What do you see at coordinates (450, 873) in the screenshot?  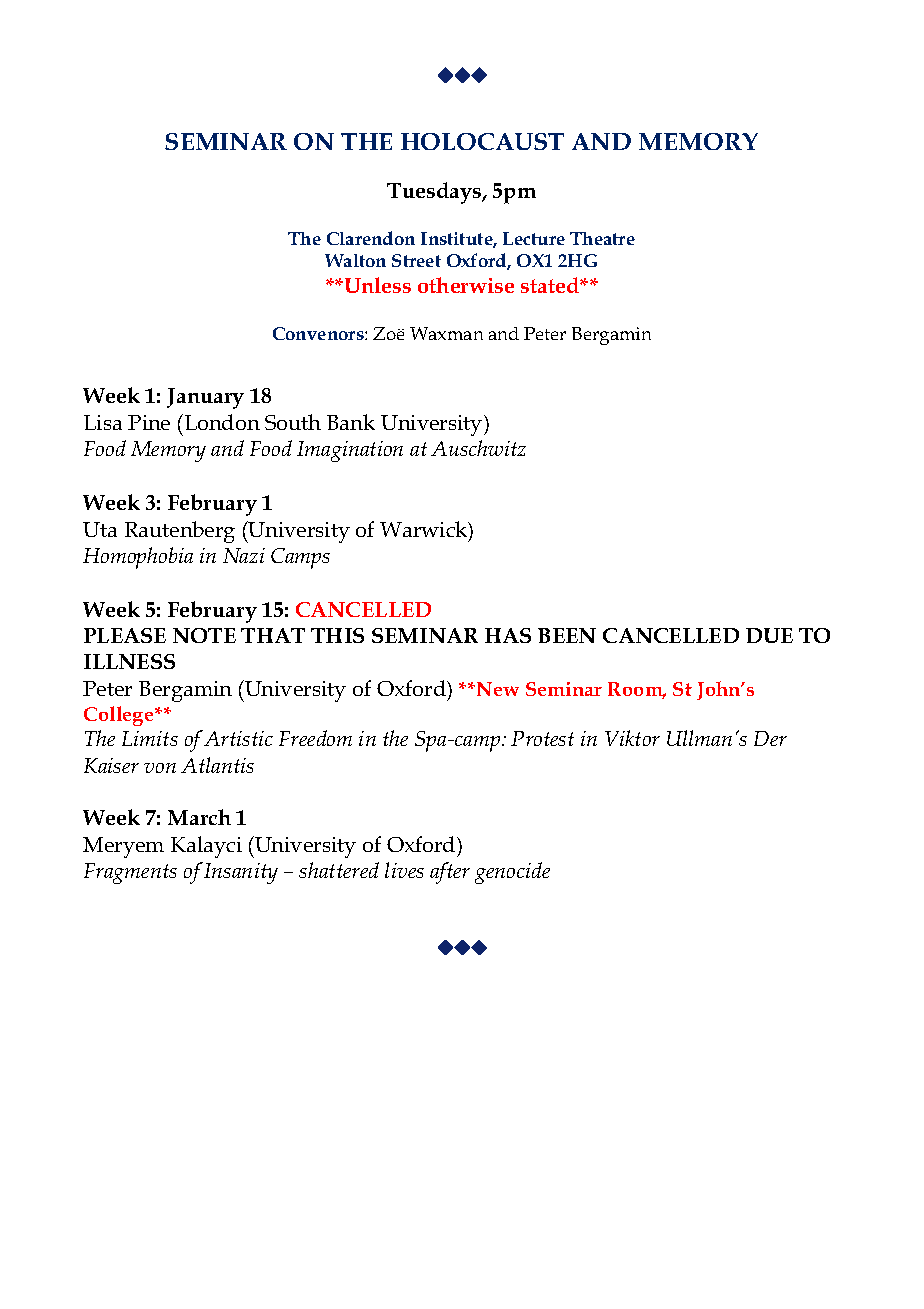 I see `after` at bounding box center [450, 873].
